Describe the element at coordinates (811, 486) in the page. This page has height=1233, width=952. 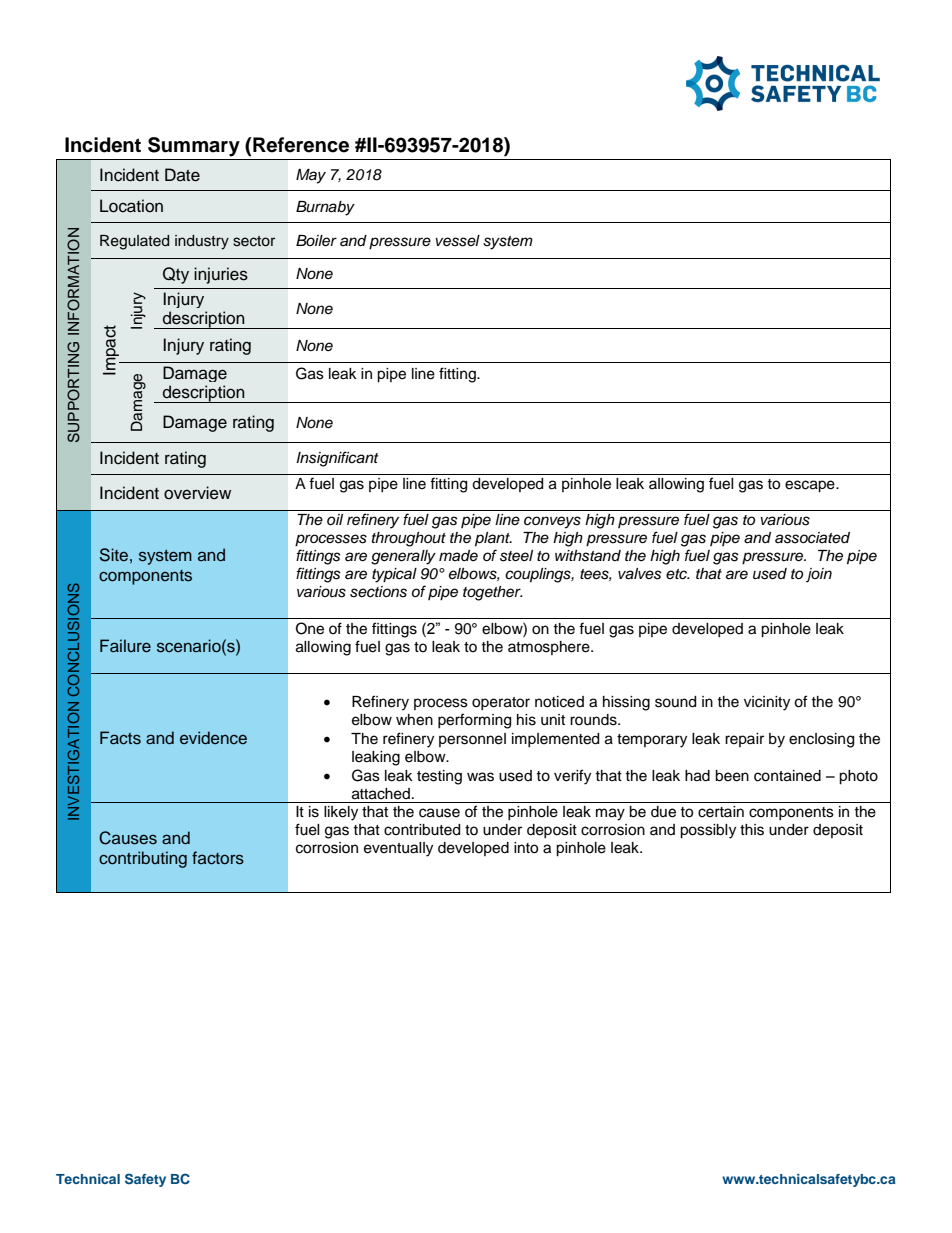
I see `escape` at that location.
